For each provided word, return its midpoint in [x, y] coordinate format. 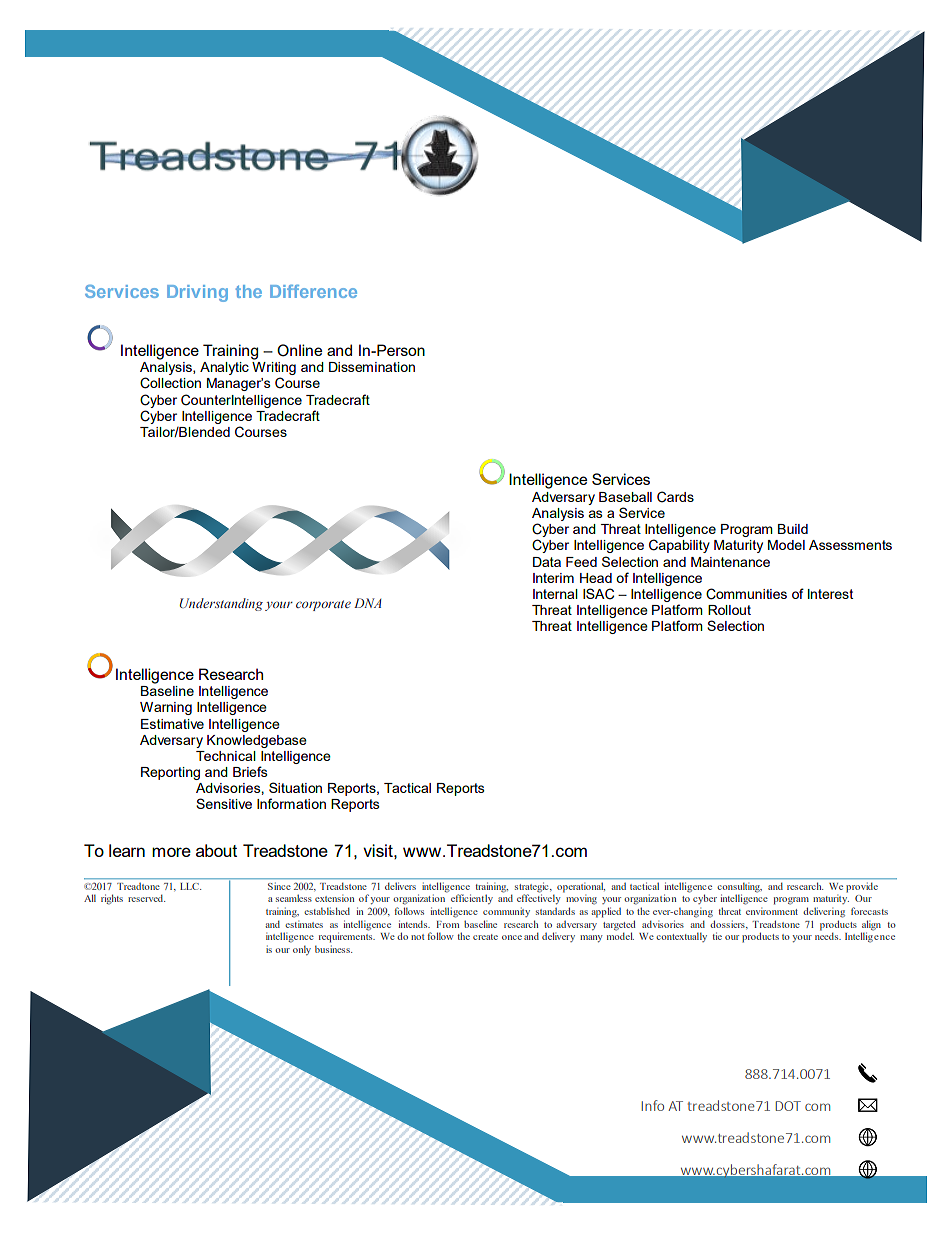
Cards [675, 497]
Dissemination [372, 367]
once [512, 937]
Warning [166, 708]
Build [793, 529]
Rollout [729, 610]
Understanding [221, 604]
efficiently [472, 899]
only [302, 950]
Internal [555, 594]
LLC [190, 886]
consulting [740, 887]
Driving [197, 293]
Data [547, 562]
